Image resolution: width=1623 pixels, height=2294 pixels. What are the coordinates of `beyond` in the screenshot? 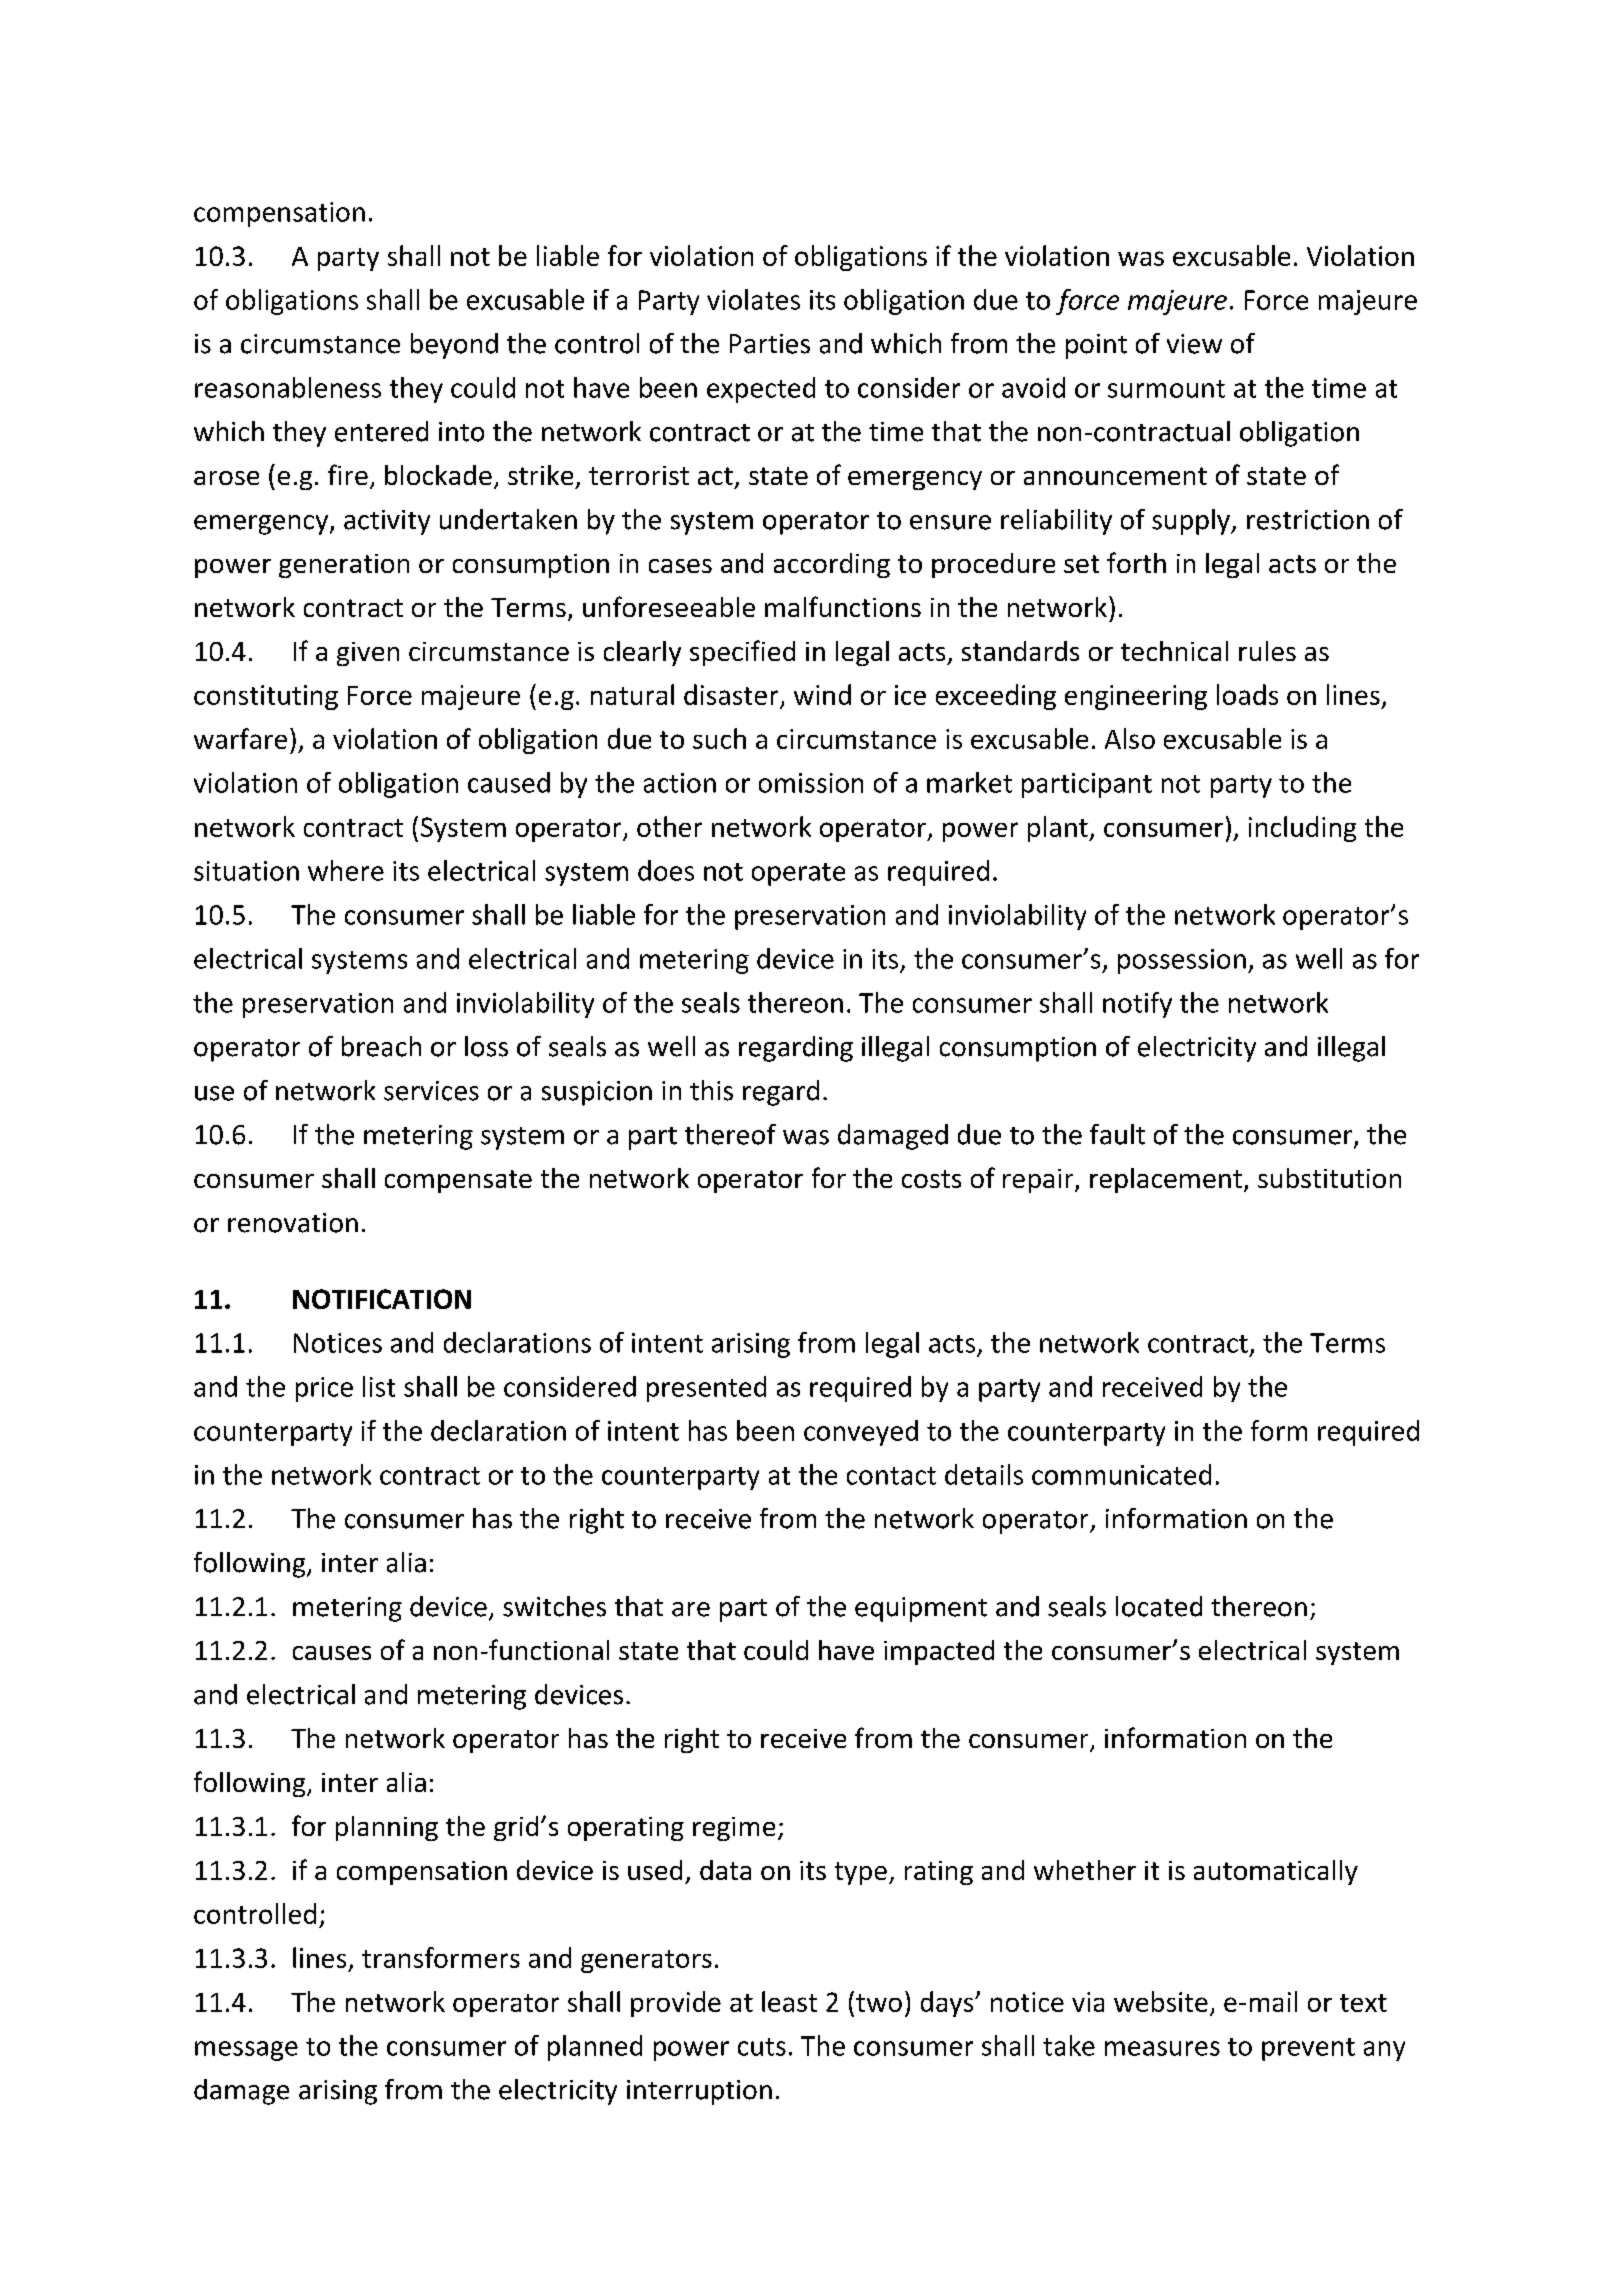 It's located at (454, 346).
